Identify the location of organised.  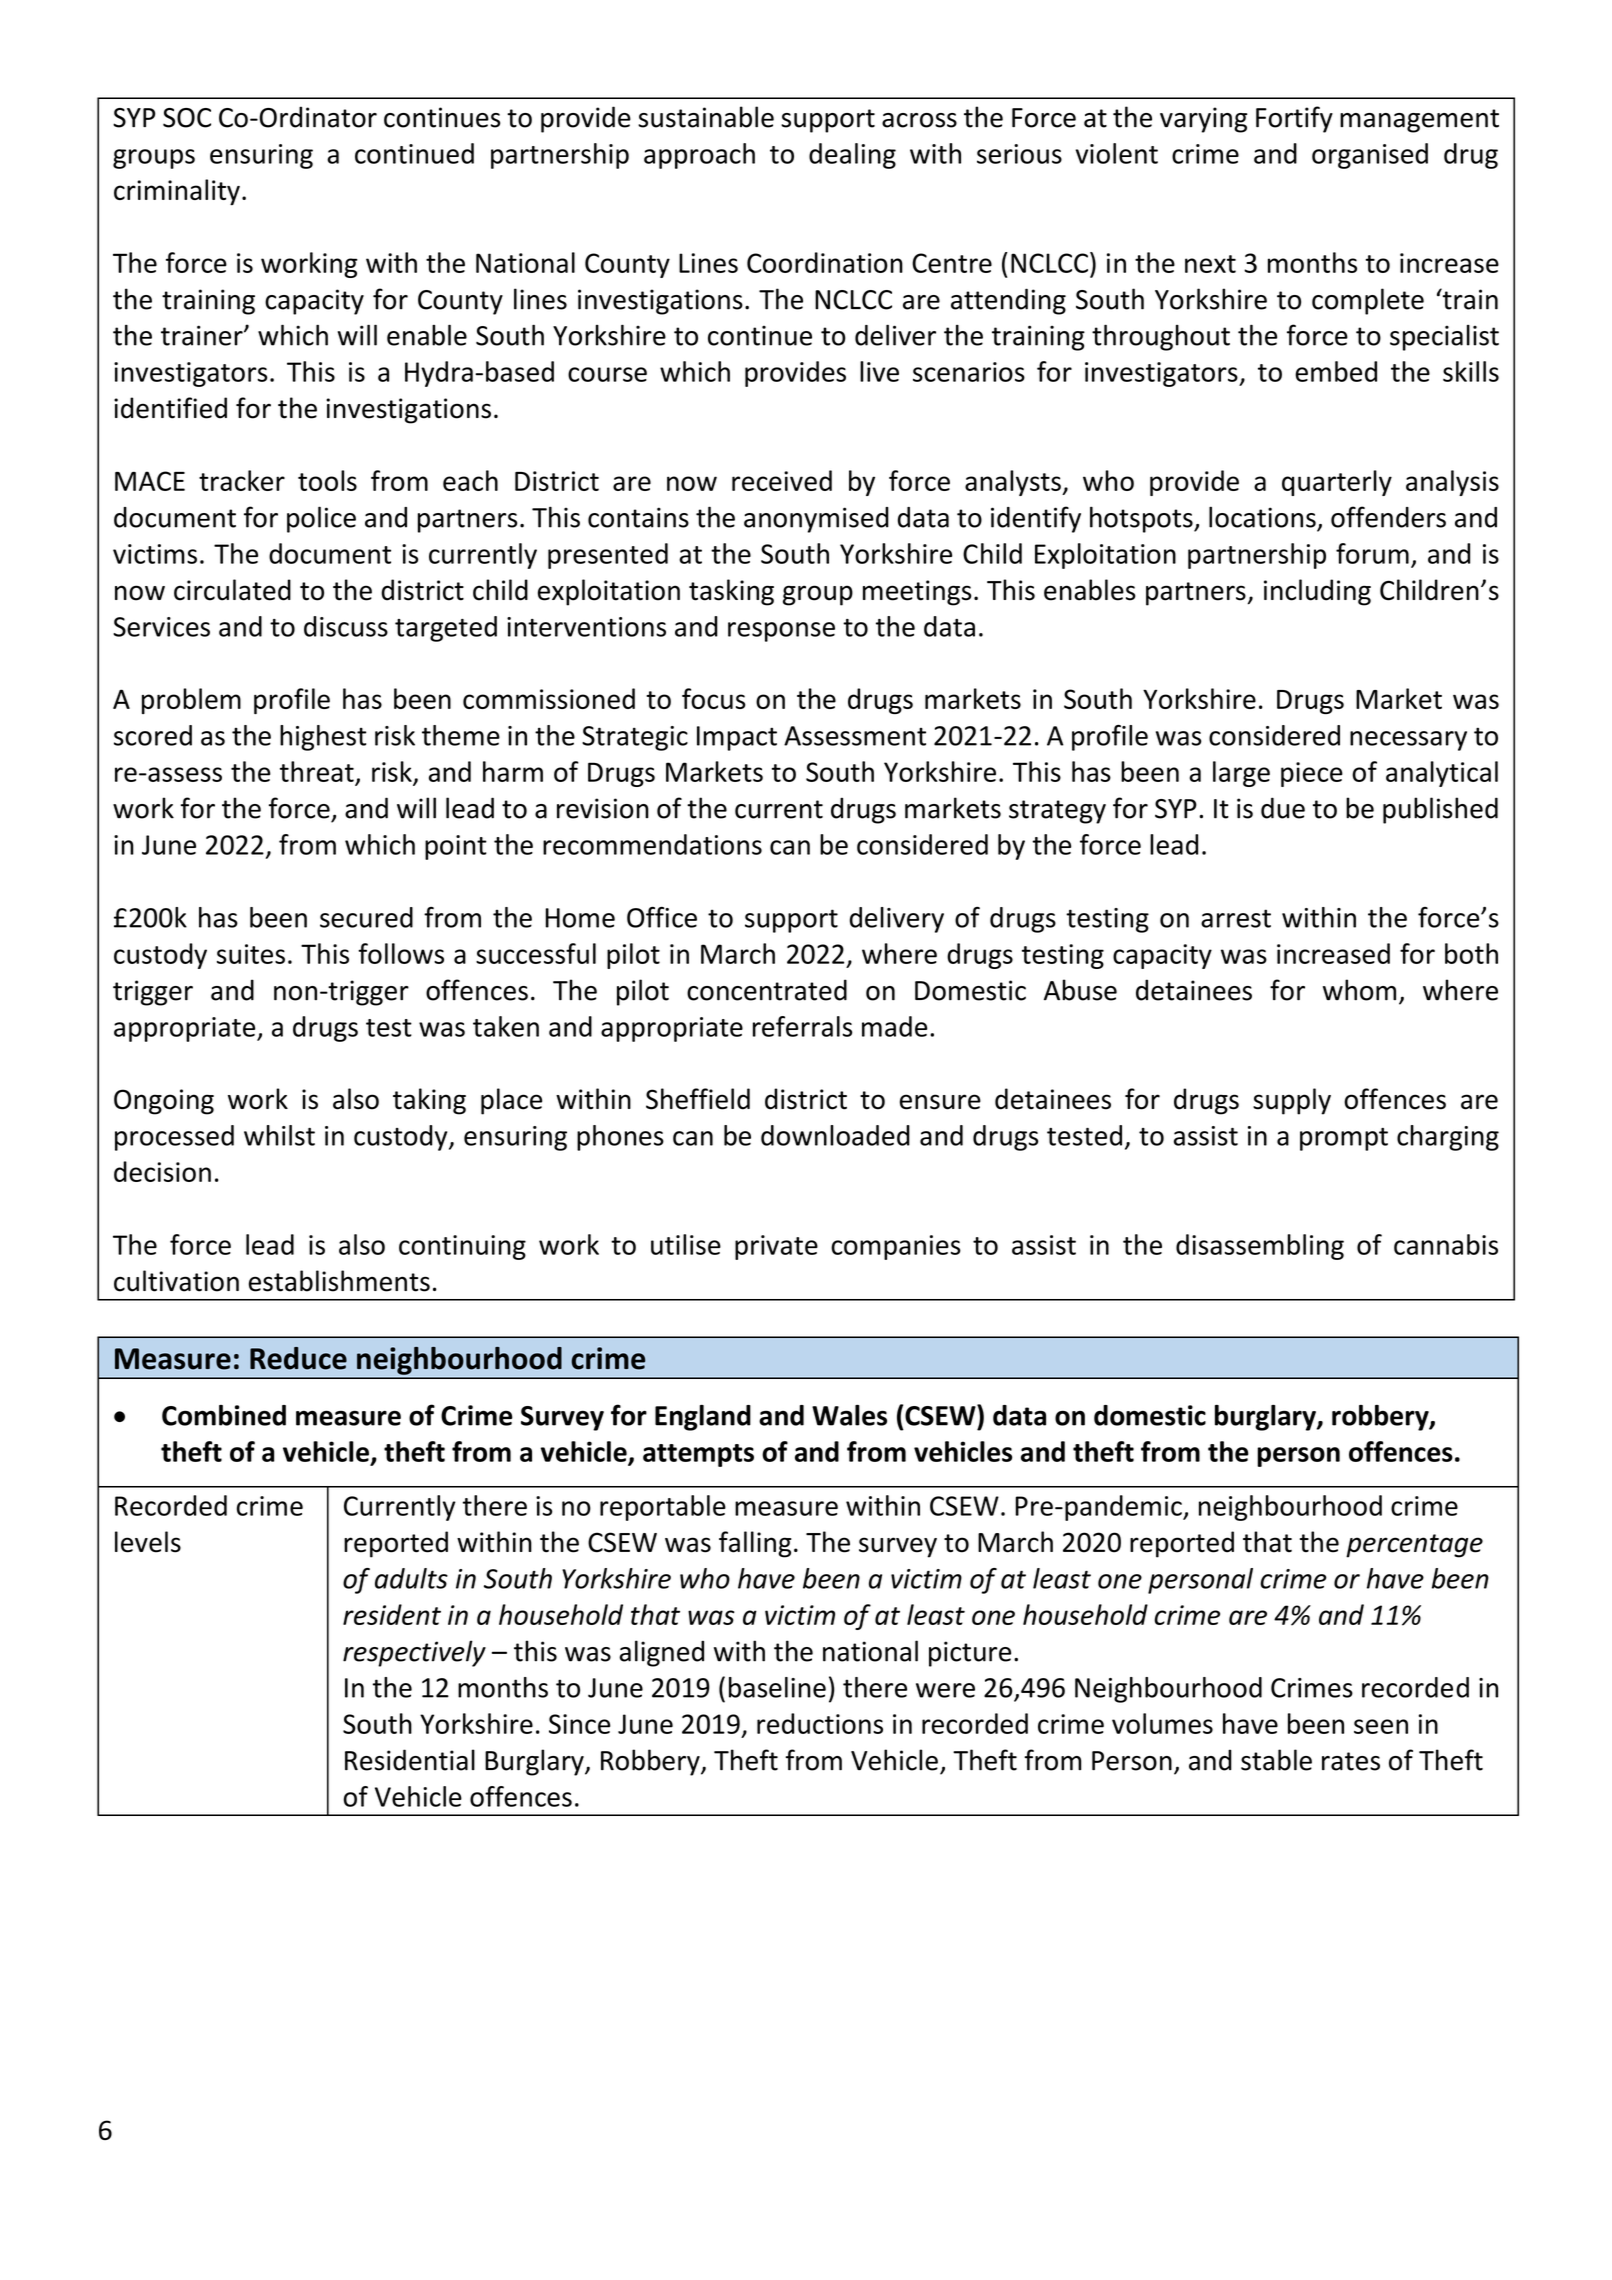
(1370, 156).
